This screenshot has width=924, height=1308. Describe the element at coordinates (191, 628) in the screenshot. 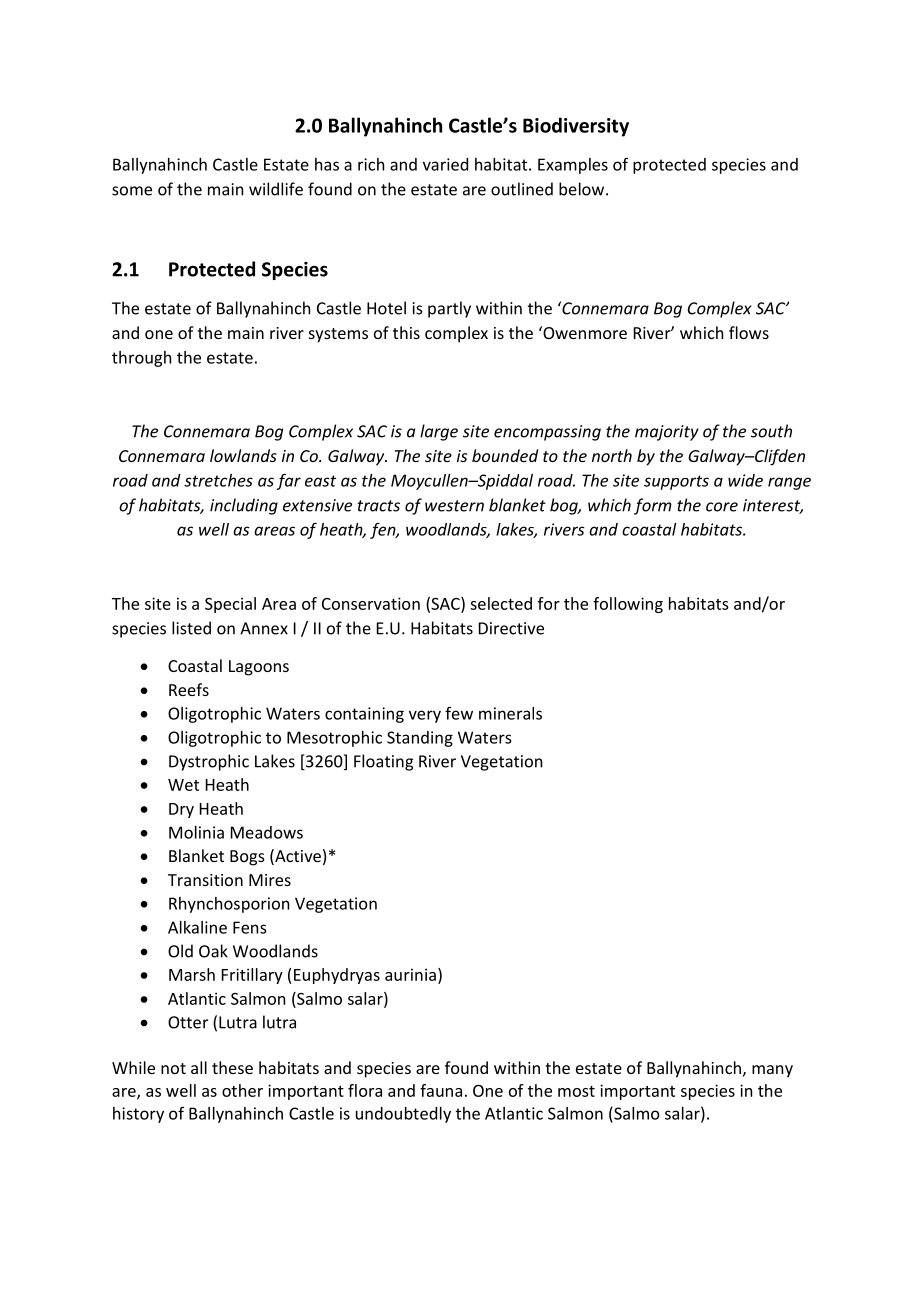

I see `listed` at that location.
